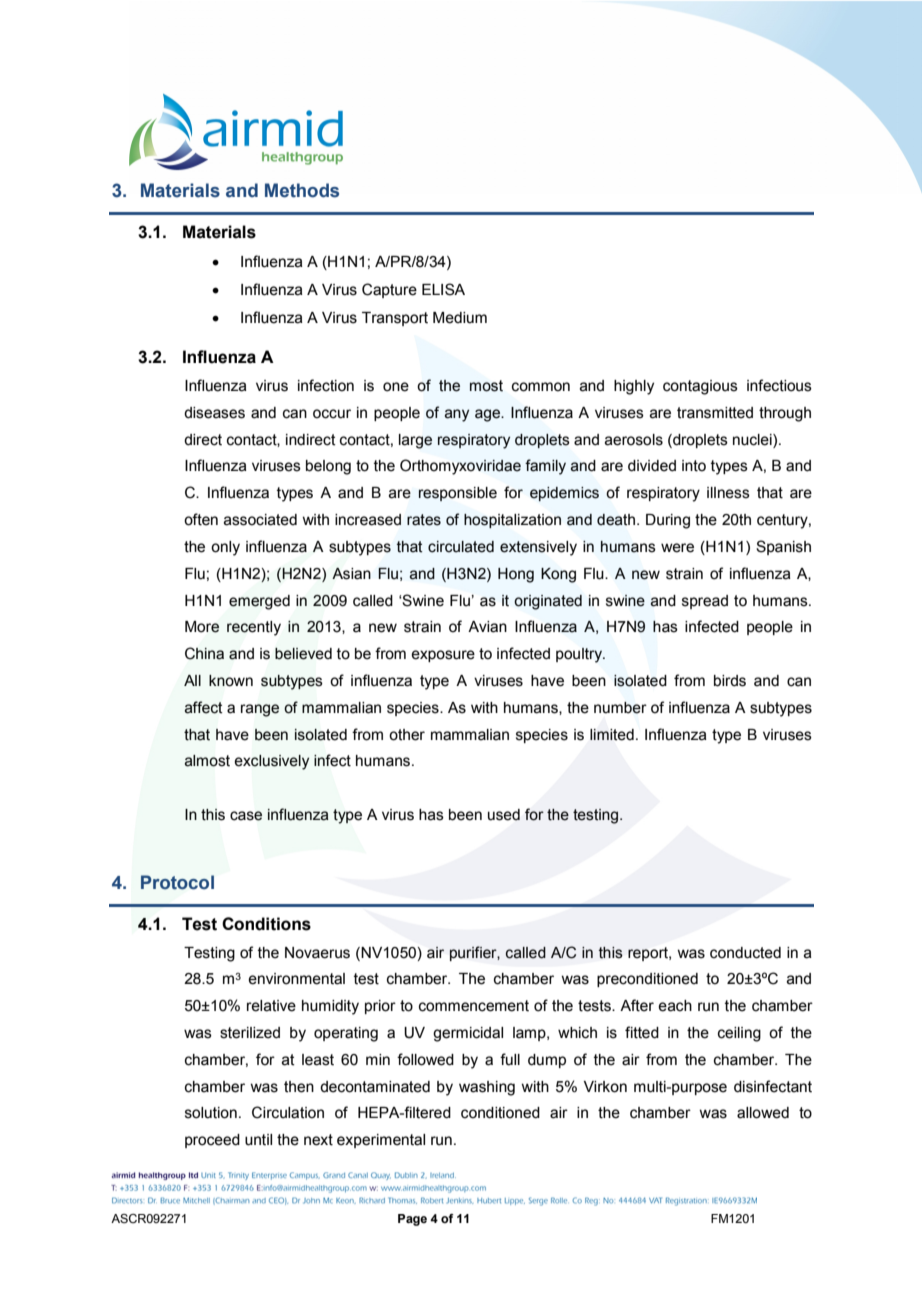  Describe the element at coordinates (677, 548) in the screenshot. I see `were` at that location.
